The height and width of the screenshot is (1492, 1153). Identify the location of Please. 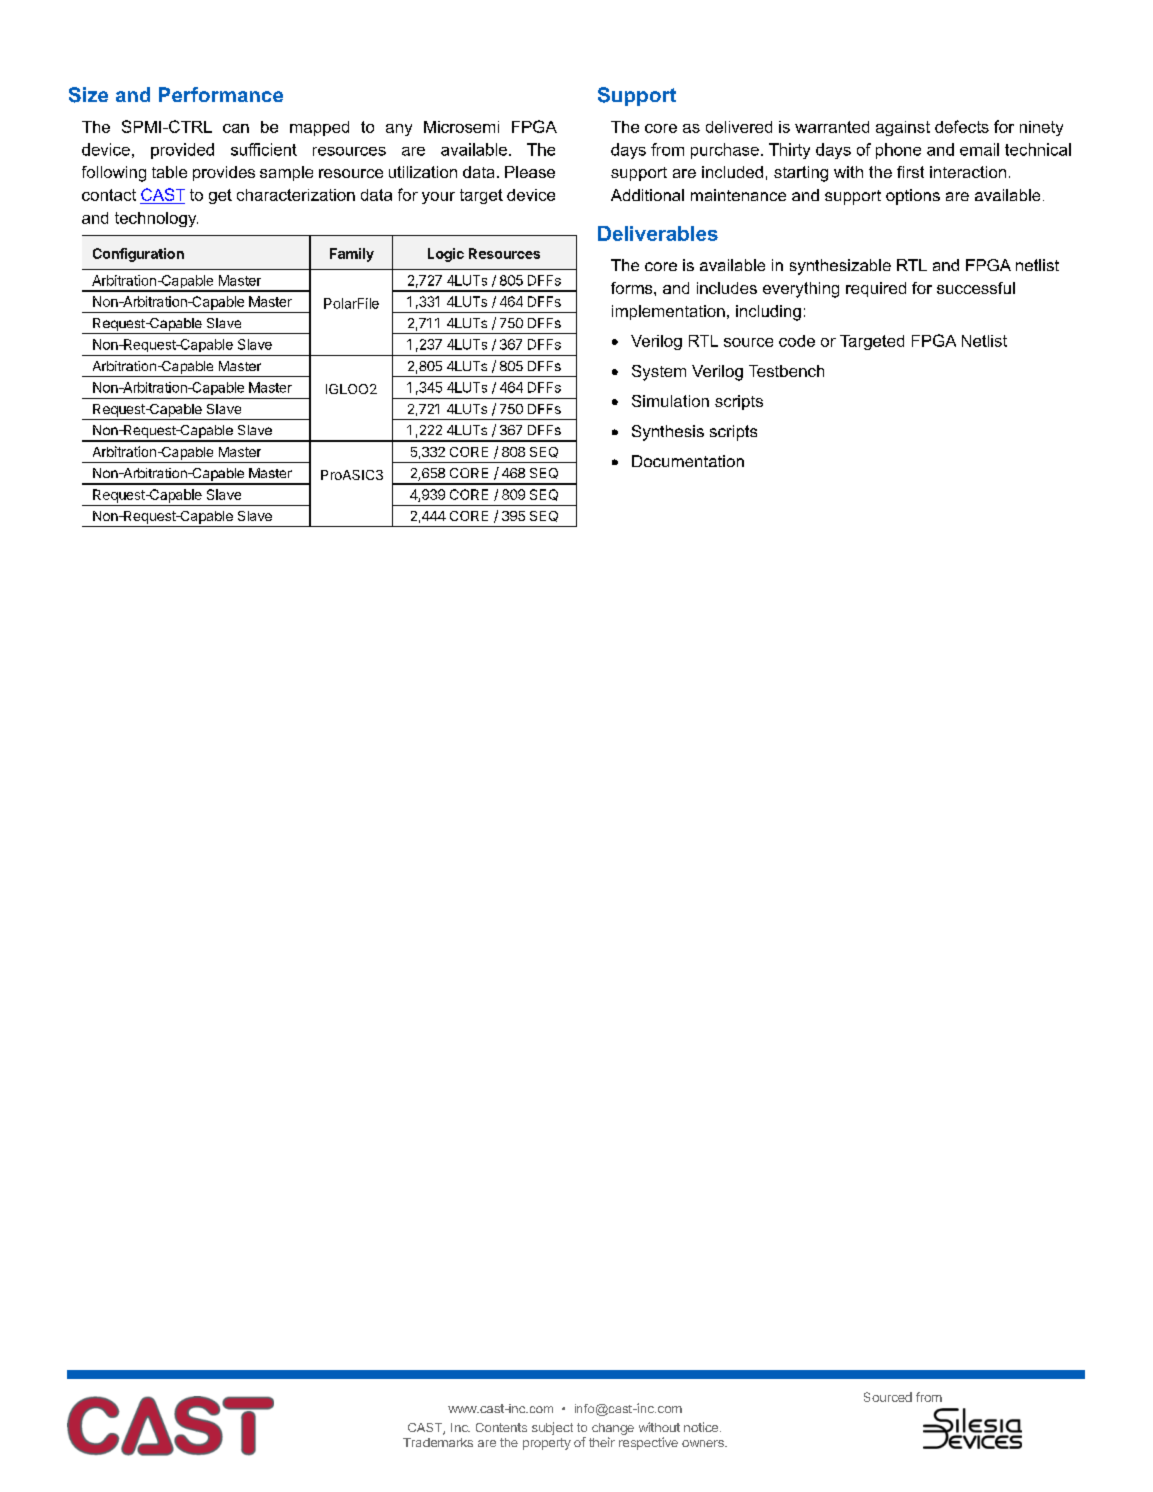
(530, 172).
